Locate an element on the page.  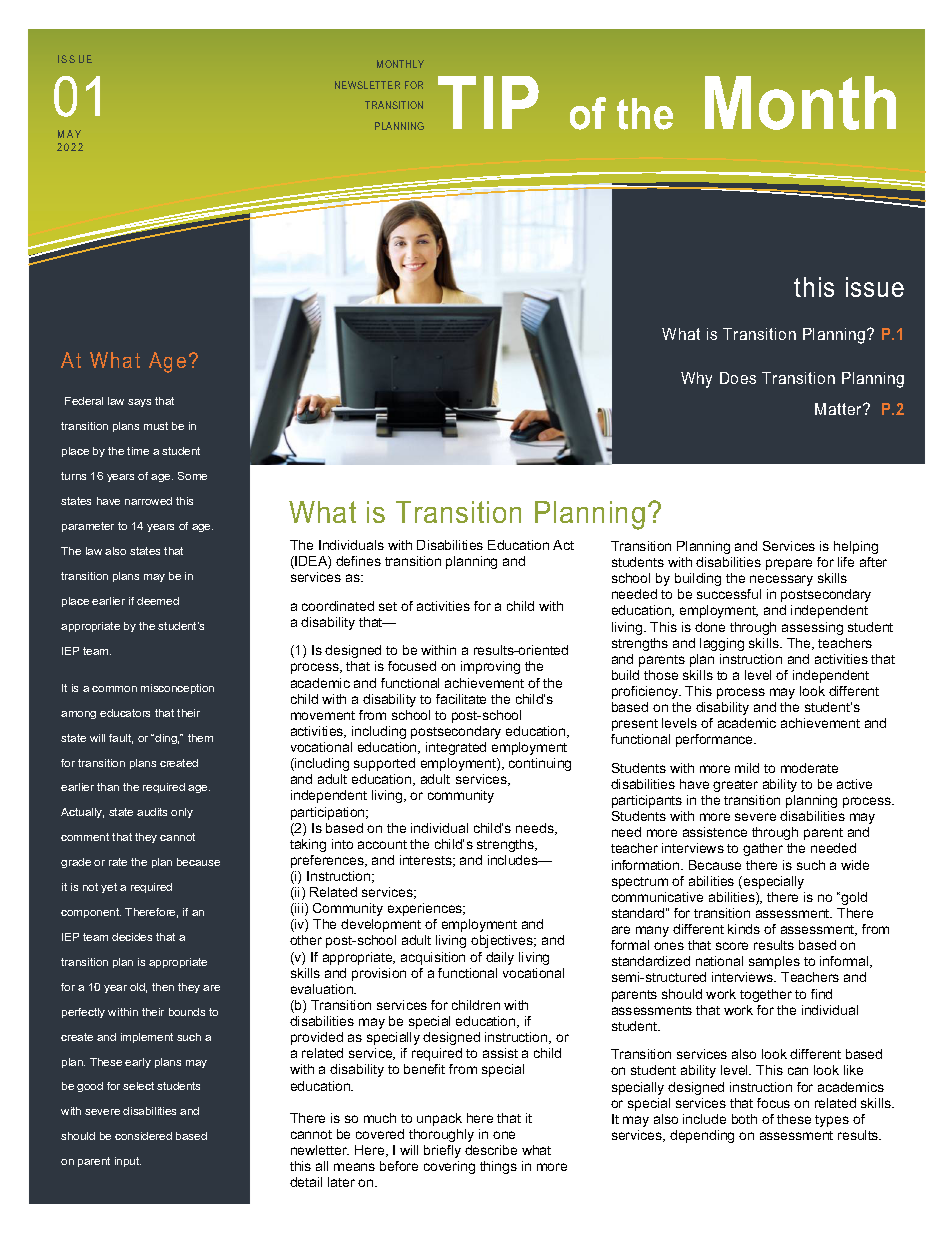
considered is located at coordinates (143, 1136).
